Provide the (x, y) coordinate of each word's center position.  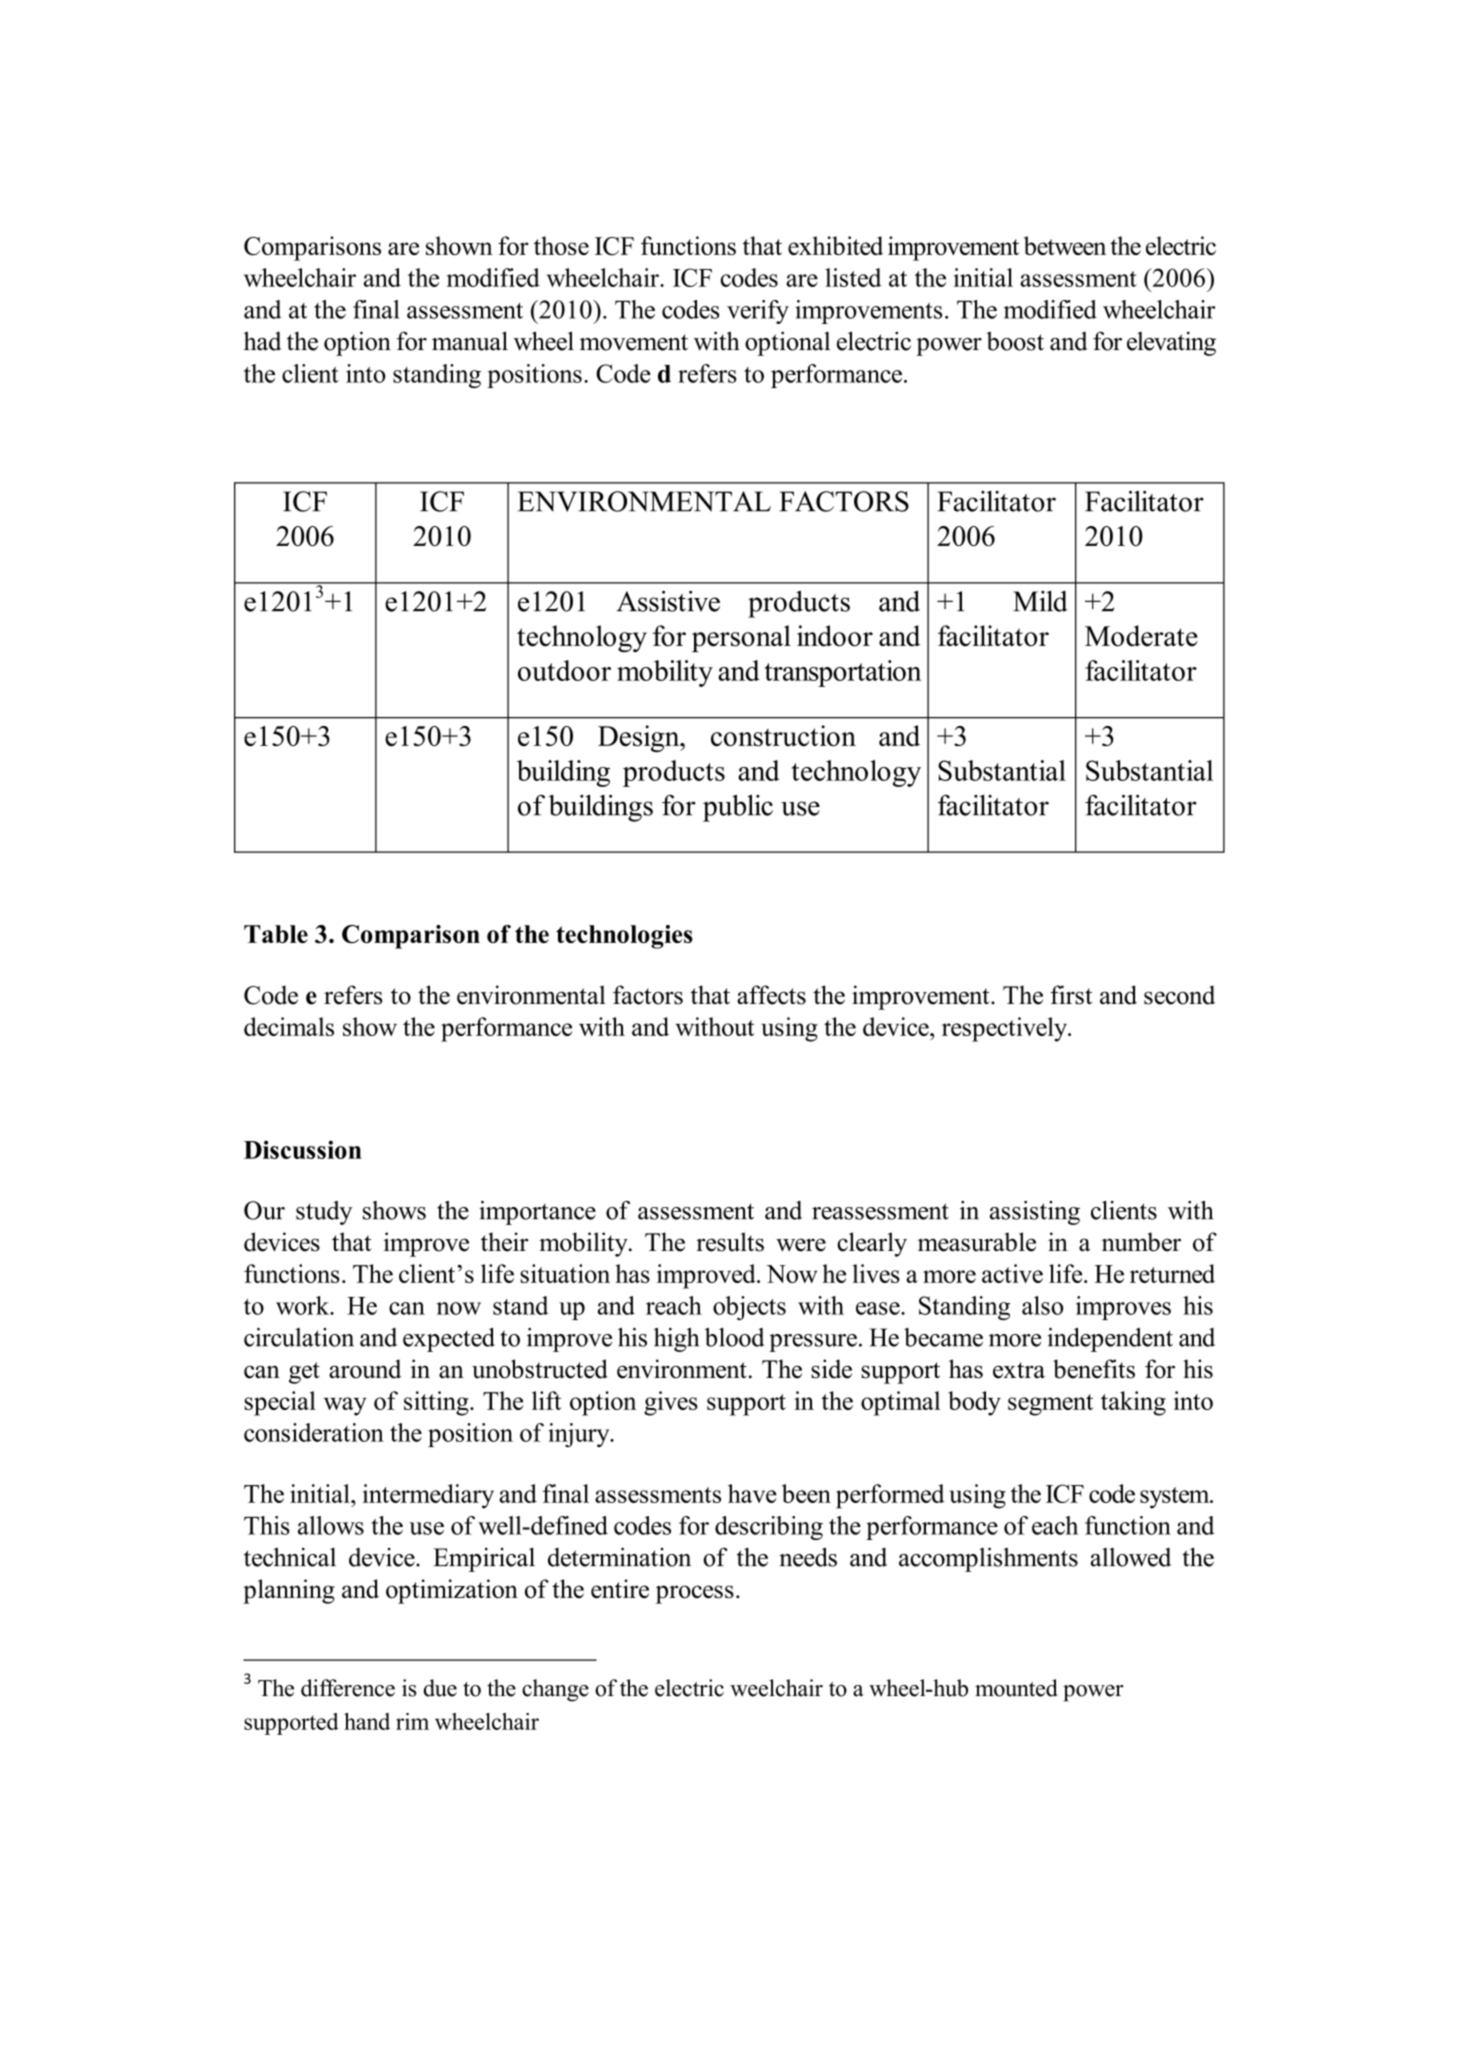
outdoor (564, 670)
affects (771, 995)
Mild (1040, 601)
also (1042, 1305)
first (1071, 995)
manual (470, 341)
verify (758, 312)
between (1065, 245)
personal (741, 638)
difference (348, 1688)
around (365, 1369)
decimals (289, 1026)
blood (734, 1337)
